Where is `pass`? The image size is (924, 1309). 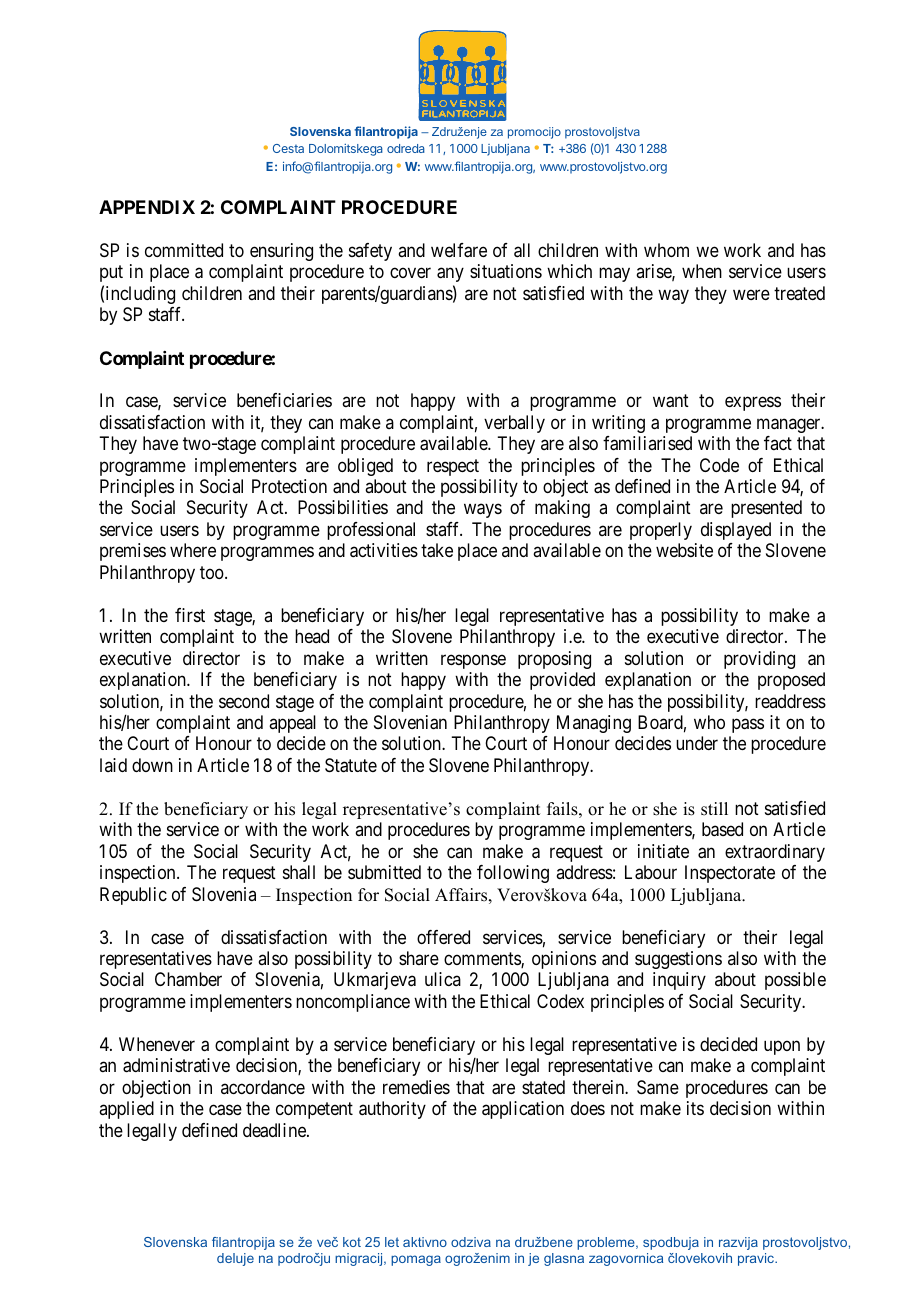
pass is located at coordinates (748, 725).
